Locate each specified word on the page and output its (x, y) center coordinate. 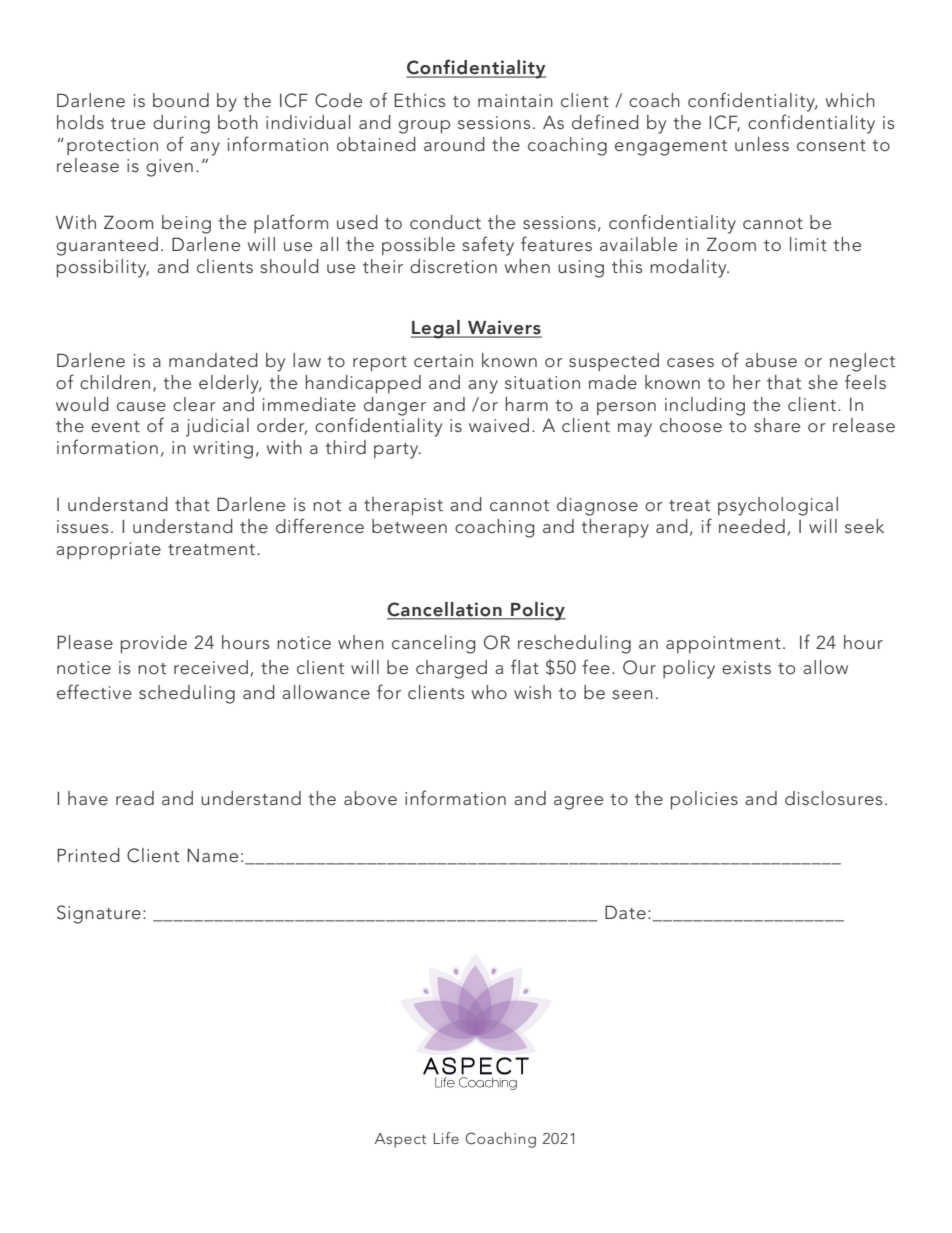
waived (499, 425)
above (370, 798)
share (777, 425)
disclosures (833, 798)
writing (223, 450)
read (135, 798)
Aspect (400, 1140)
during (181, 124)
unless (762, 144)
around (454, 144)
